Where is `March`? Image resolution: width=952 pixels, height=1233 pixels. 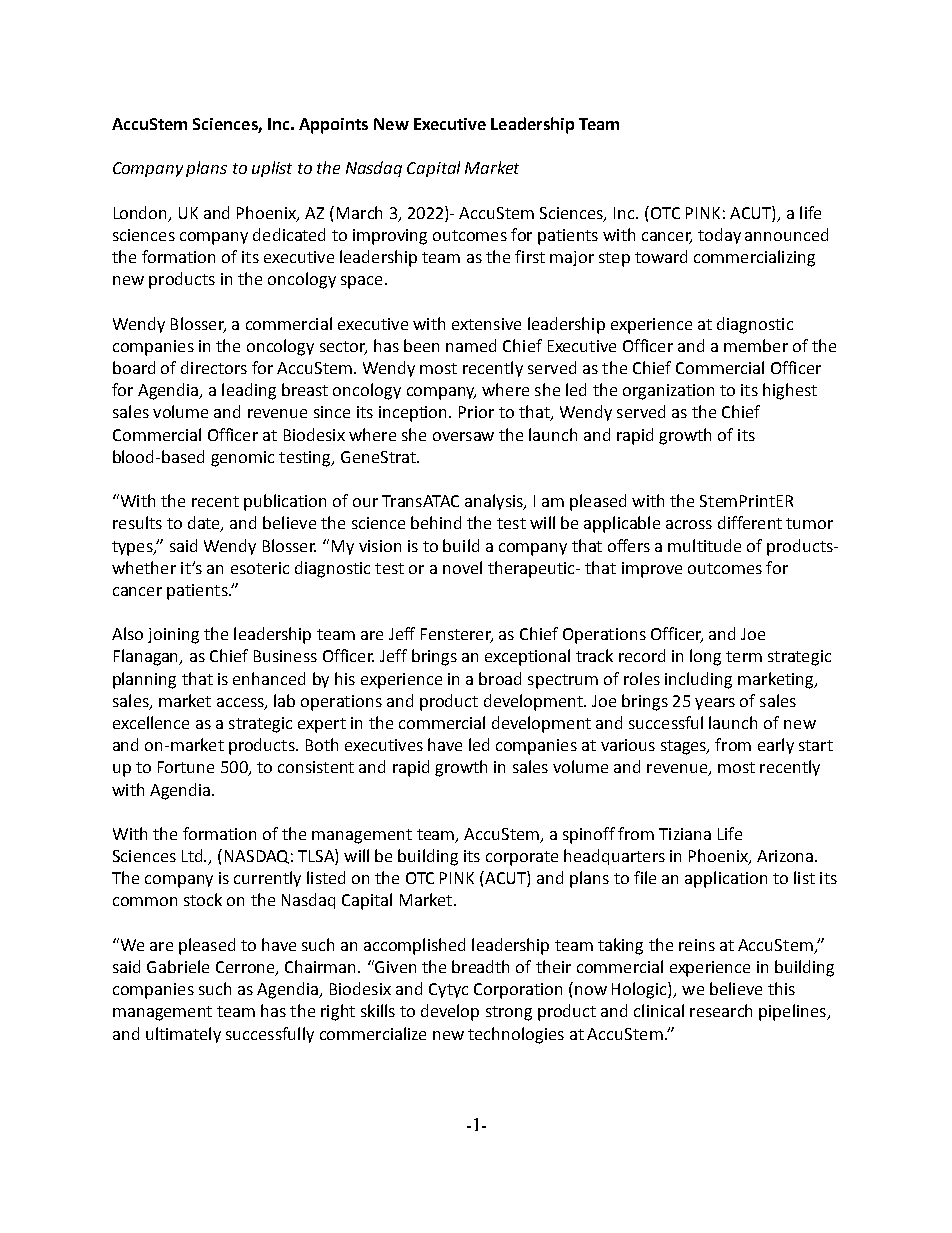
March is located at coordinates (359, 212).
